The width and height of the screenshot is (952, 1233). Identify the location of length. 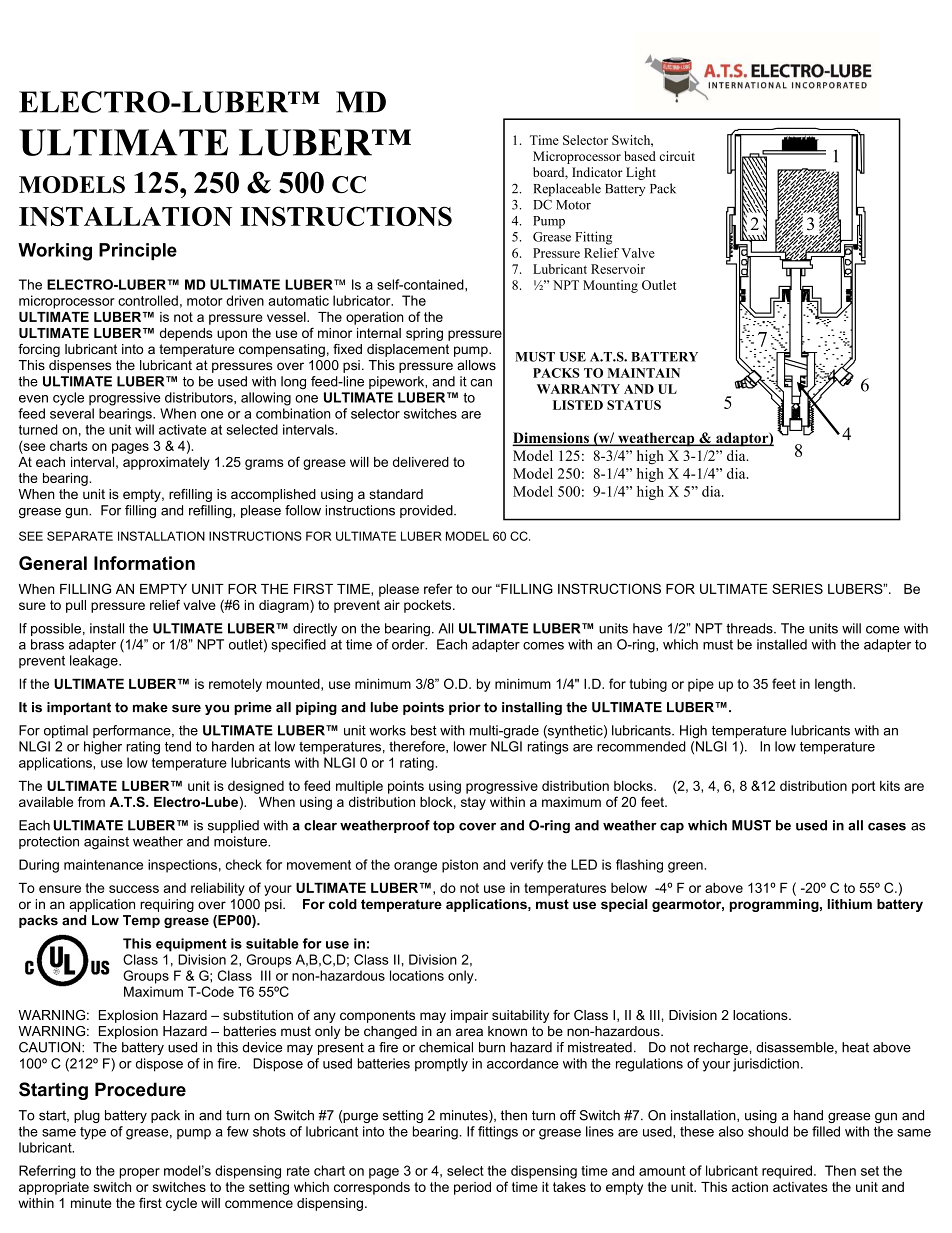
(834, 685).
